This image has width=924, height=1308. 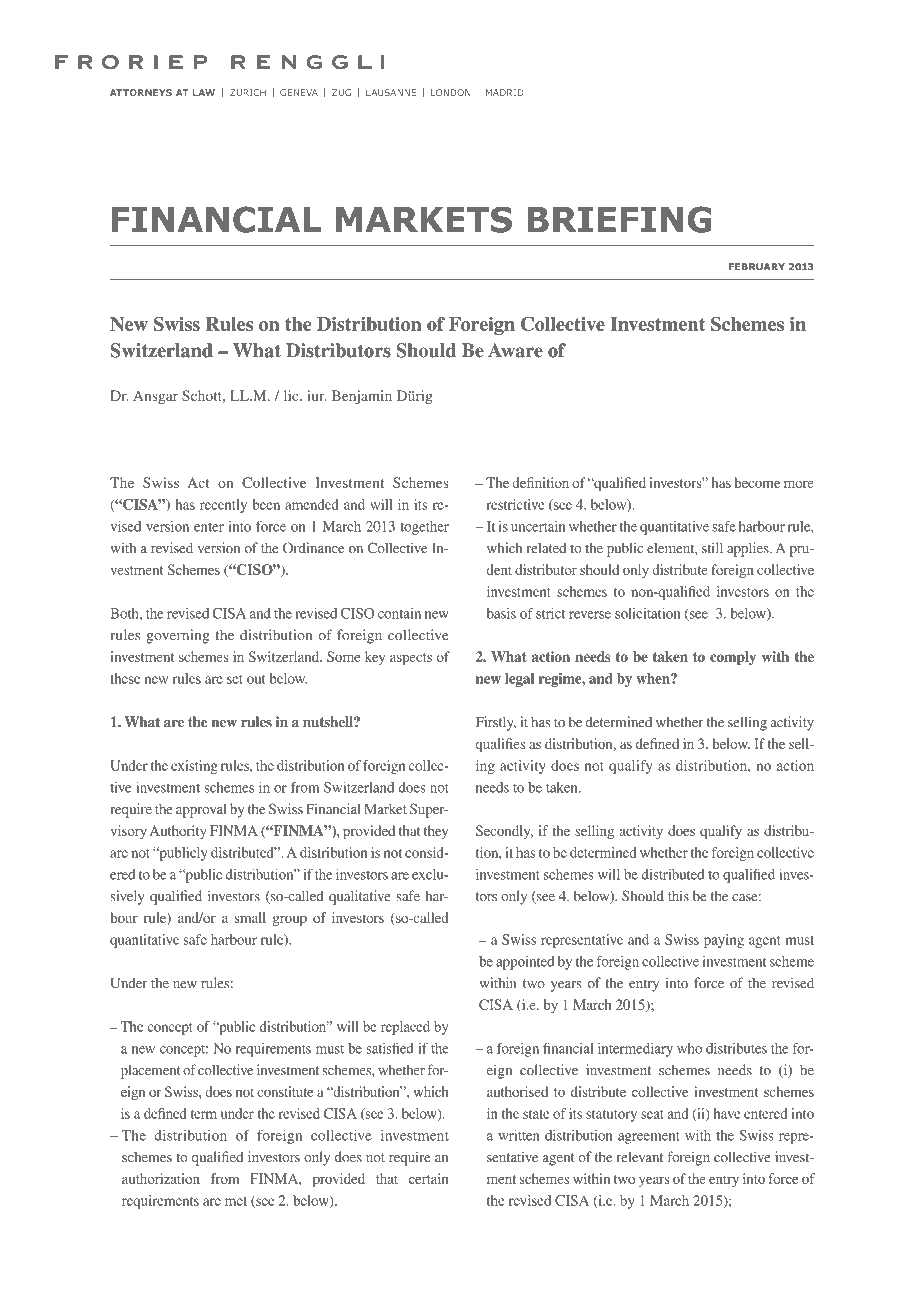 What do you see at coordinates (236, 1201) in the image?
I see `met` at bounding box center [236, 1201].
